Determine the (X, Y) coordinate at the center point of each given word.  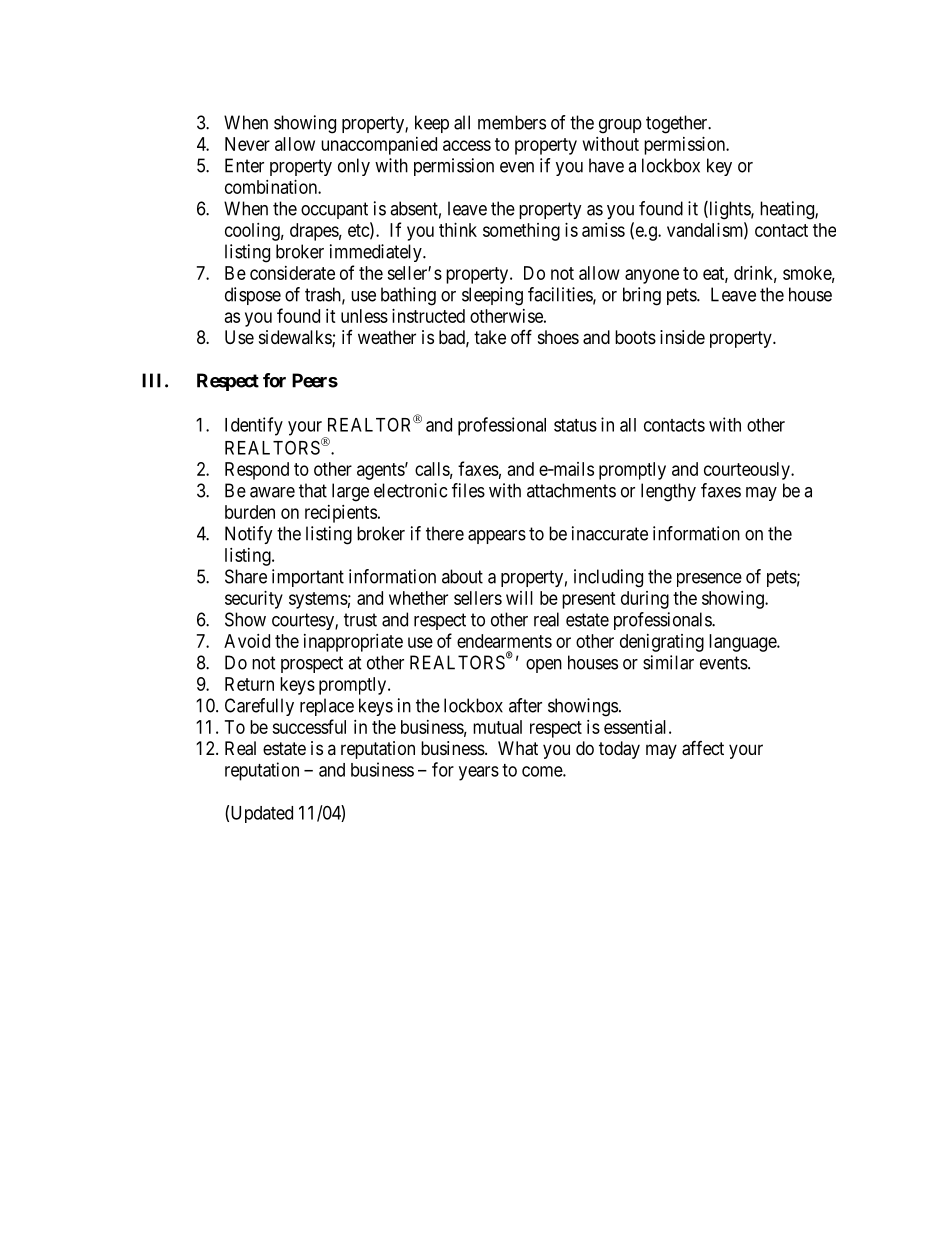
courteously (748, 471)
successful (309, 726)
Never (247, 144)
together (678, 124)
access (467, 145)
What (518, 748)
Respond (257, 471)
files (468, 490)
